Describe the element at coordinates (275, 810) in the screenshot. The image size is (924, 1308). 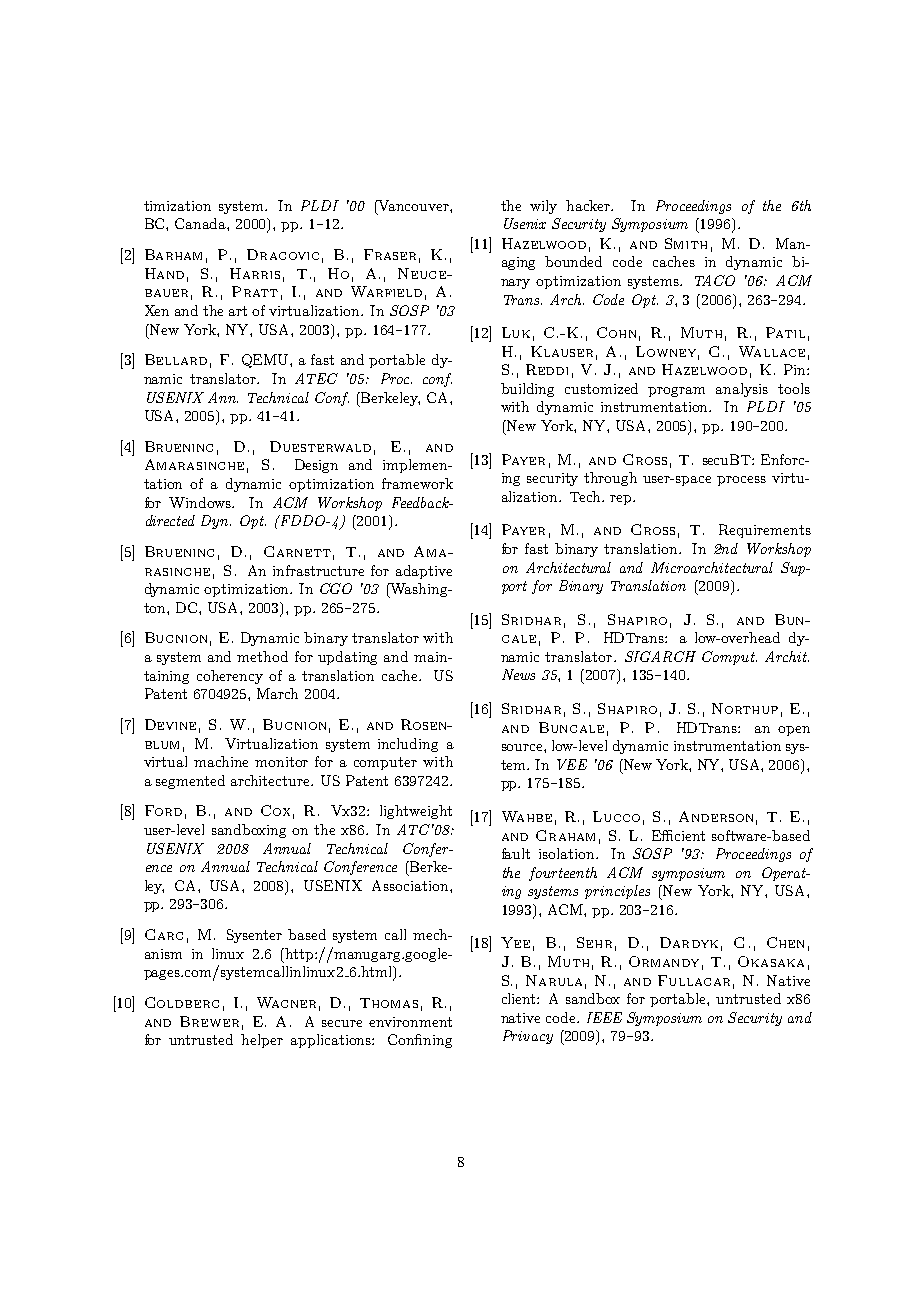
I see `Cox` at that location.
